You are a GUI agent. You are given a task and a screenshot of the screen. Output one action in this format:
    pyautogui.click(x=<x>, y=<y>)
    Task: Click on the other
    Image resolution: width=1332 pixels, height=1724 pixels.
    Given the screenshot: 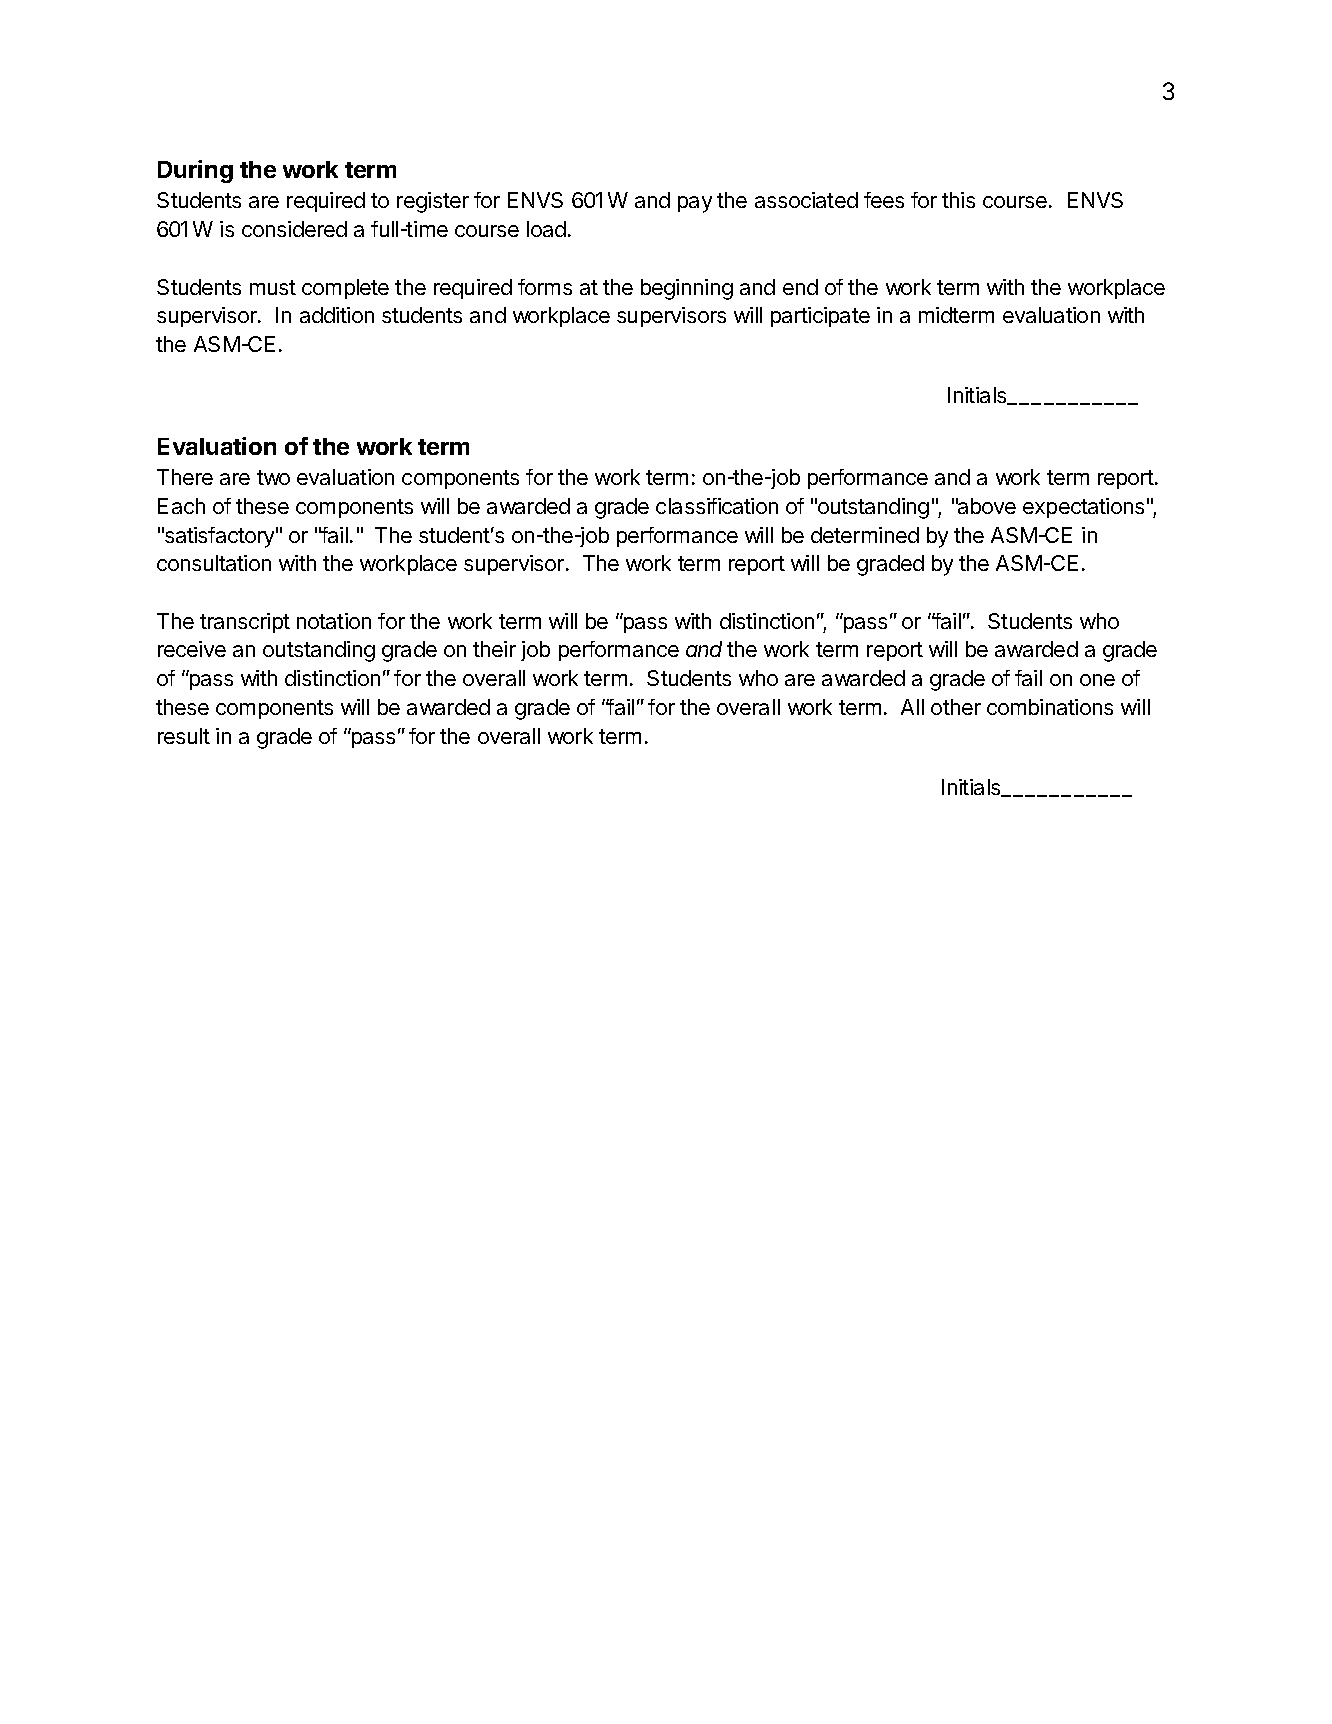 What is the action you would take?
    pyautogui.click(x=956, y=707)
